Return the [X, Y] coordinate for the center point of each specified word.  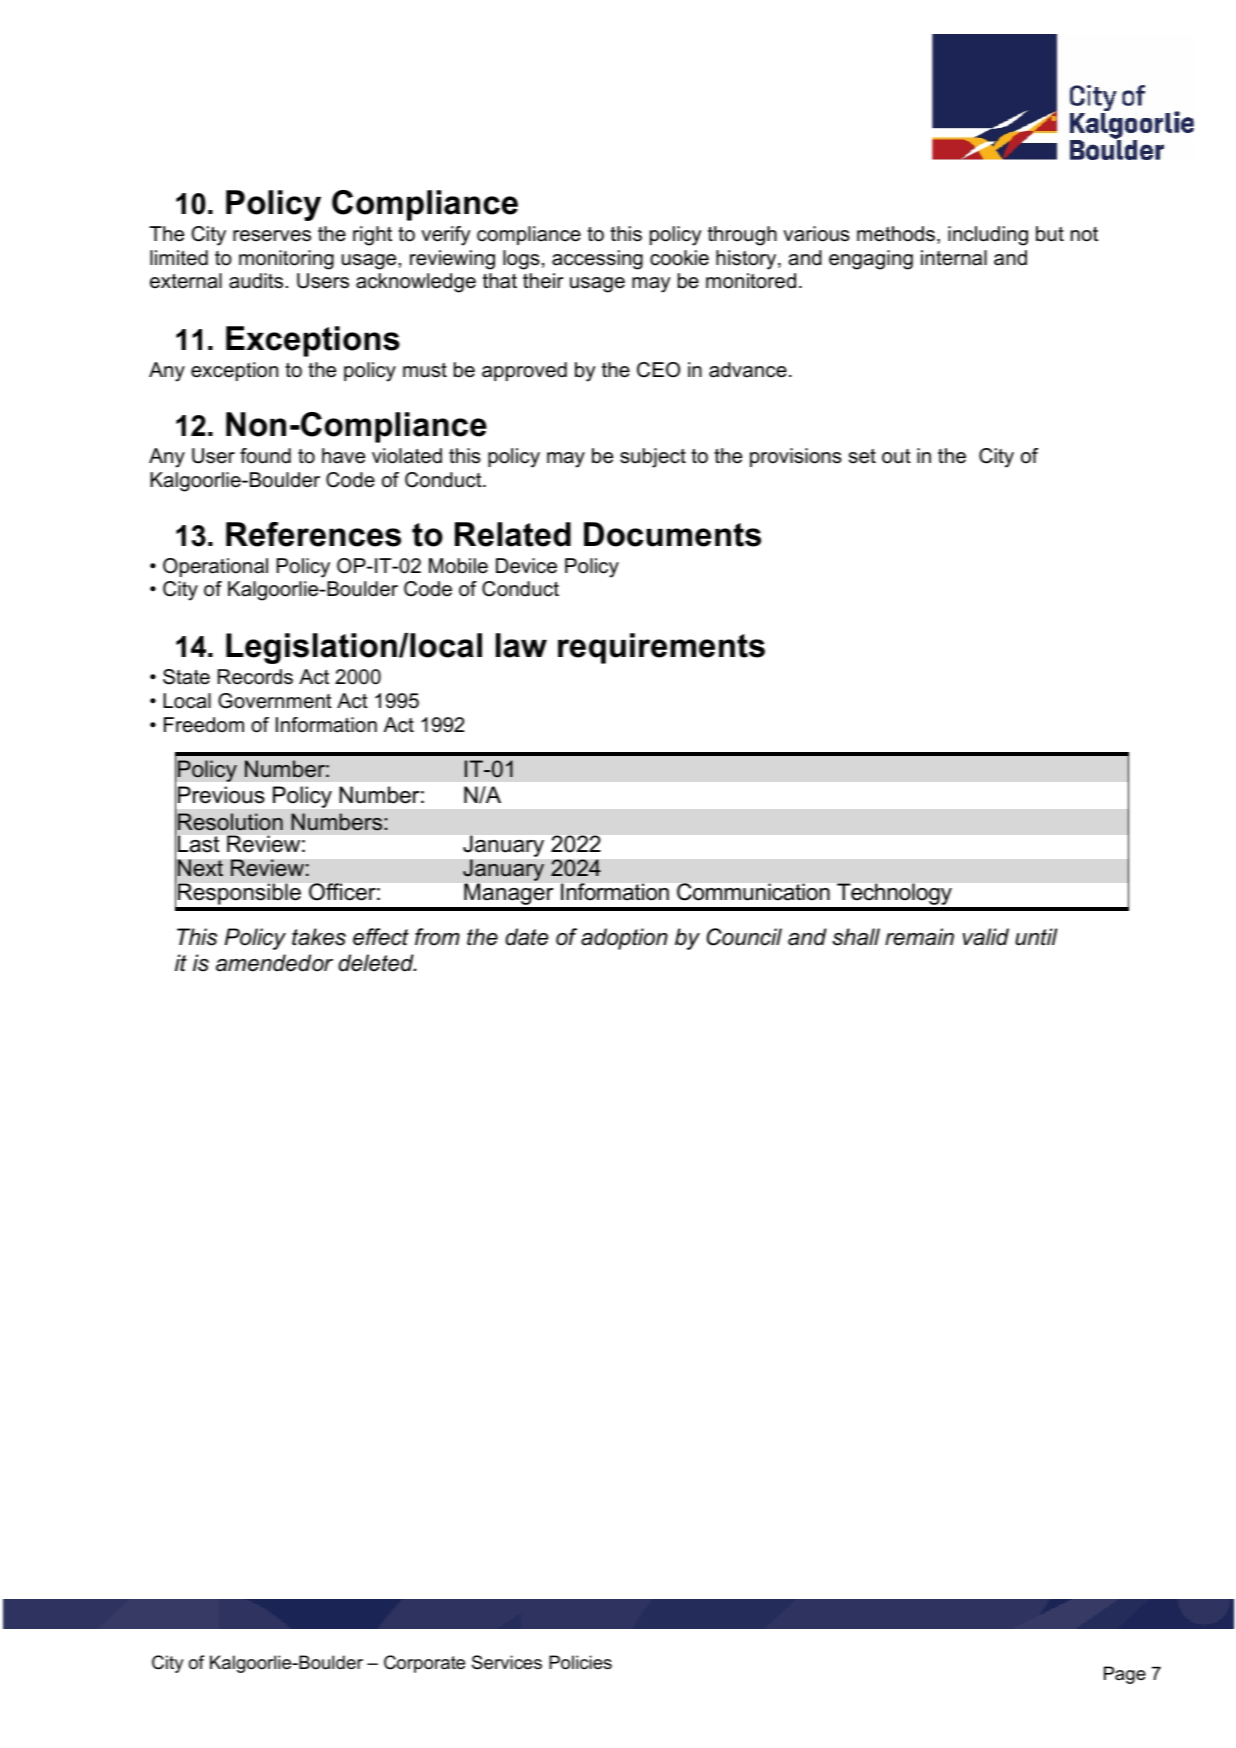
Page [1125, 1675]
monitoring [286, 260]
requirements [661, 648]
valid [986, 937]
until [1036, 937]
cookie [679, 258]
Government [275, 701]
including [988, 236]
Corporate [424, 1664]
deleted [377, 963]
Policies [580, 1662]
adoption [624, 939]
